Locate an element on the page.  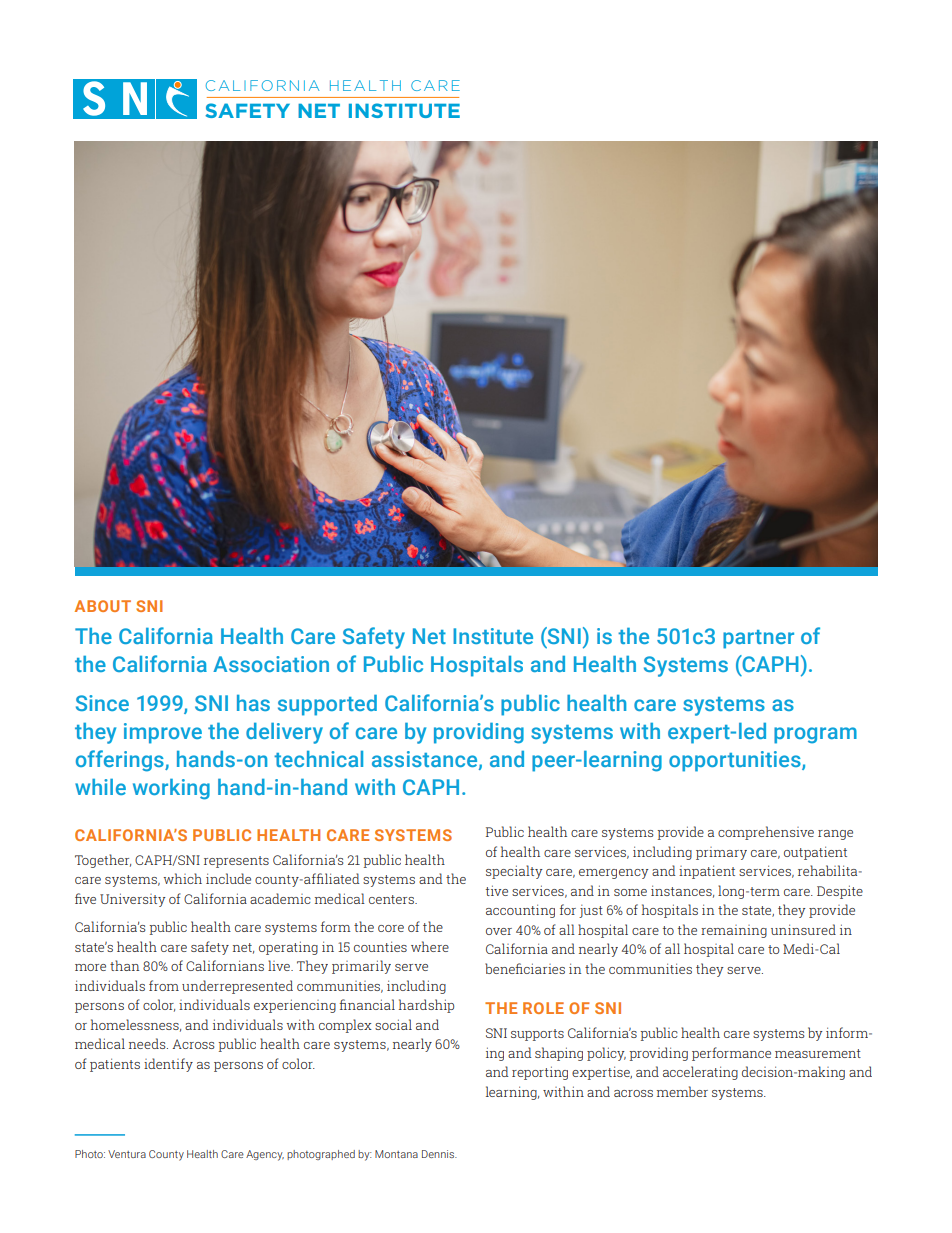
Ventura is located at coordinates (127, 1154).
